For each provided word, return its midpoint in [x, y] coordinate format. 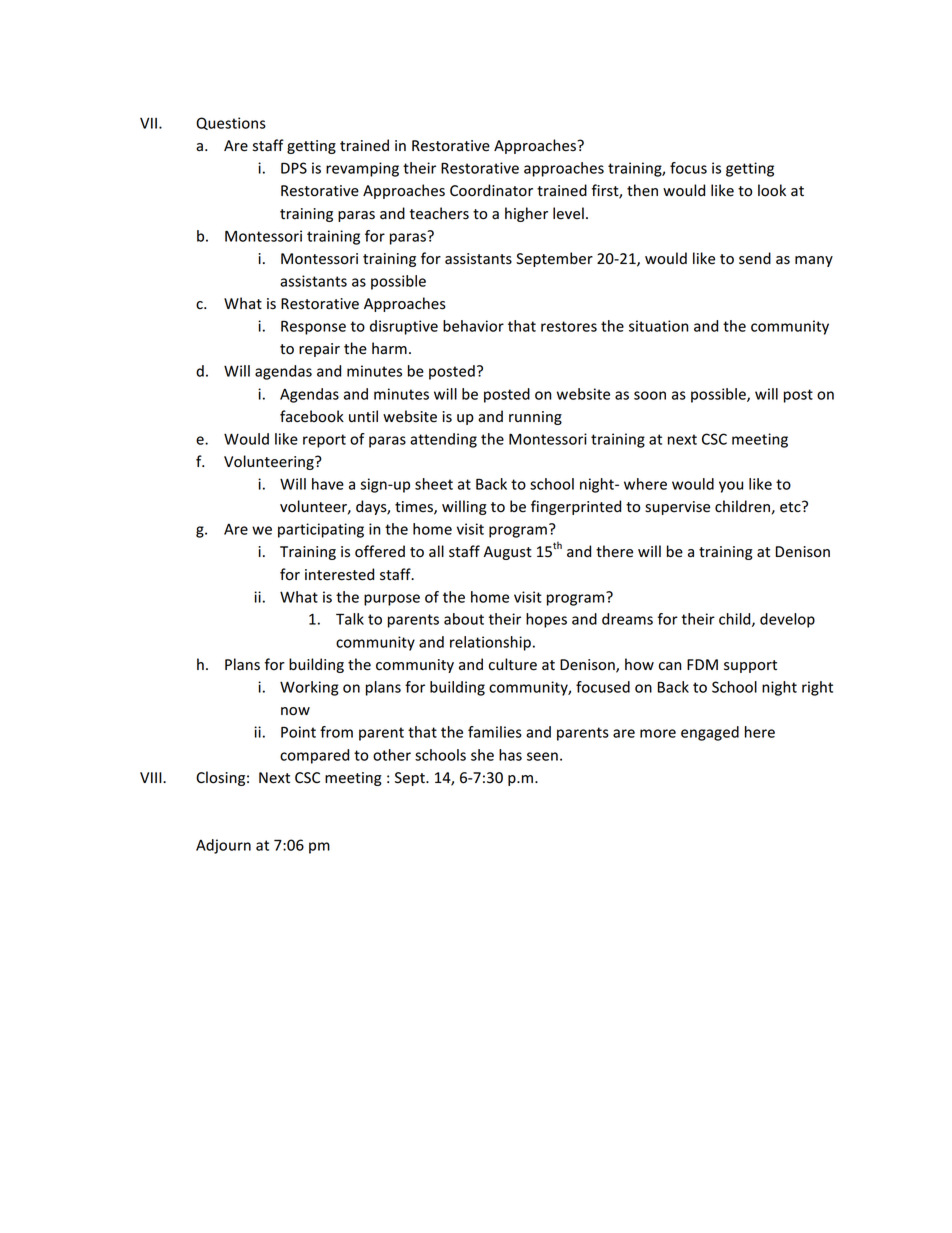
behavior [473, 326]
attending [443, 440]
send [755, 258]
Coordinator [491, 190]
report [324, 441]
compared [314, 756]
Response [313, 327]
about [464, 619]
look [772, 190]
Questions [231, 123]
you [731, 487]
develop [787, 620]
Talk [350, 619]
